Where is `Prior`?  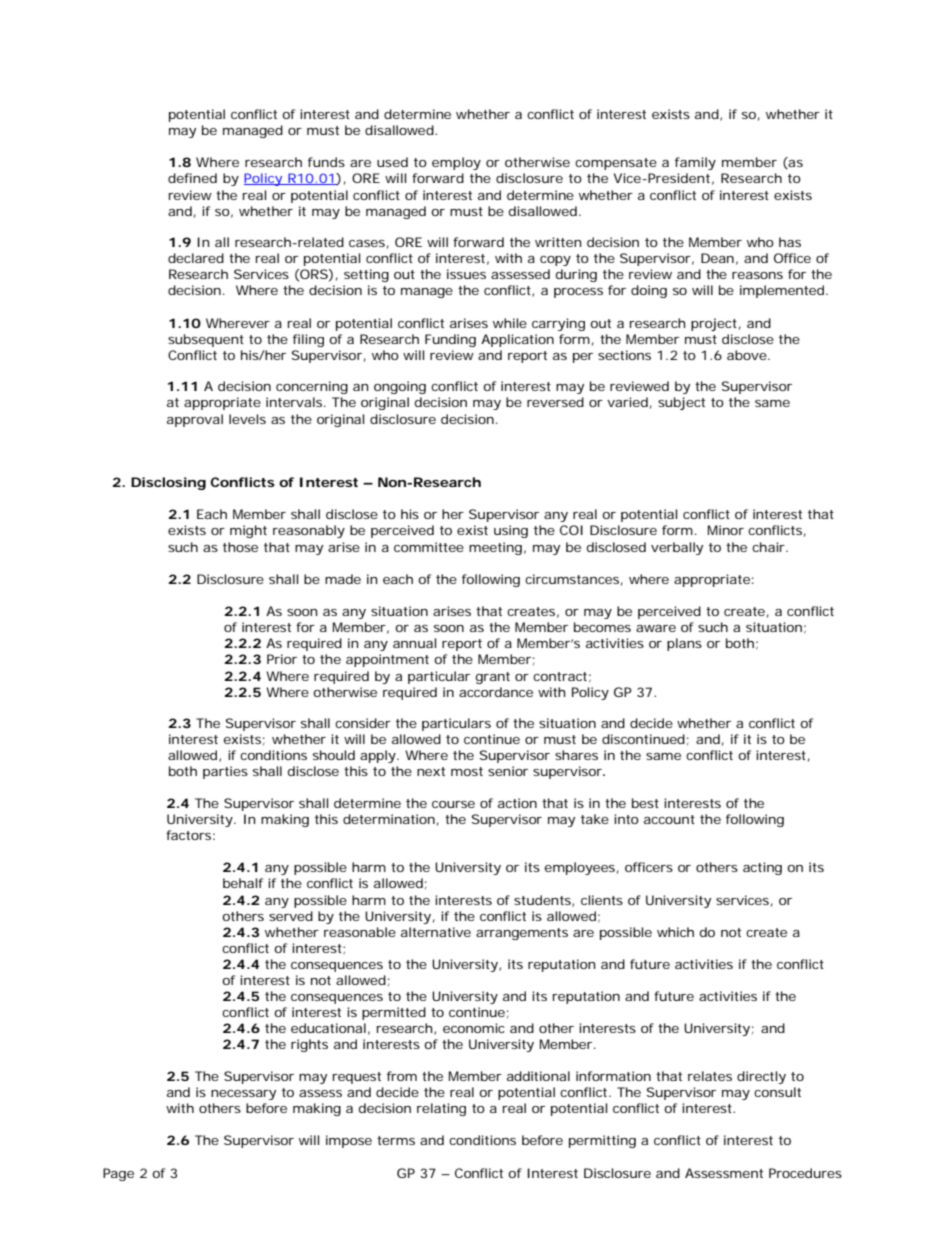
Prior is located at coordinates (282, 659).
